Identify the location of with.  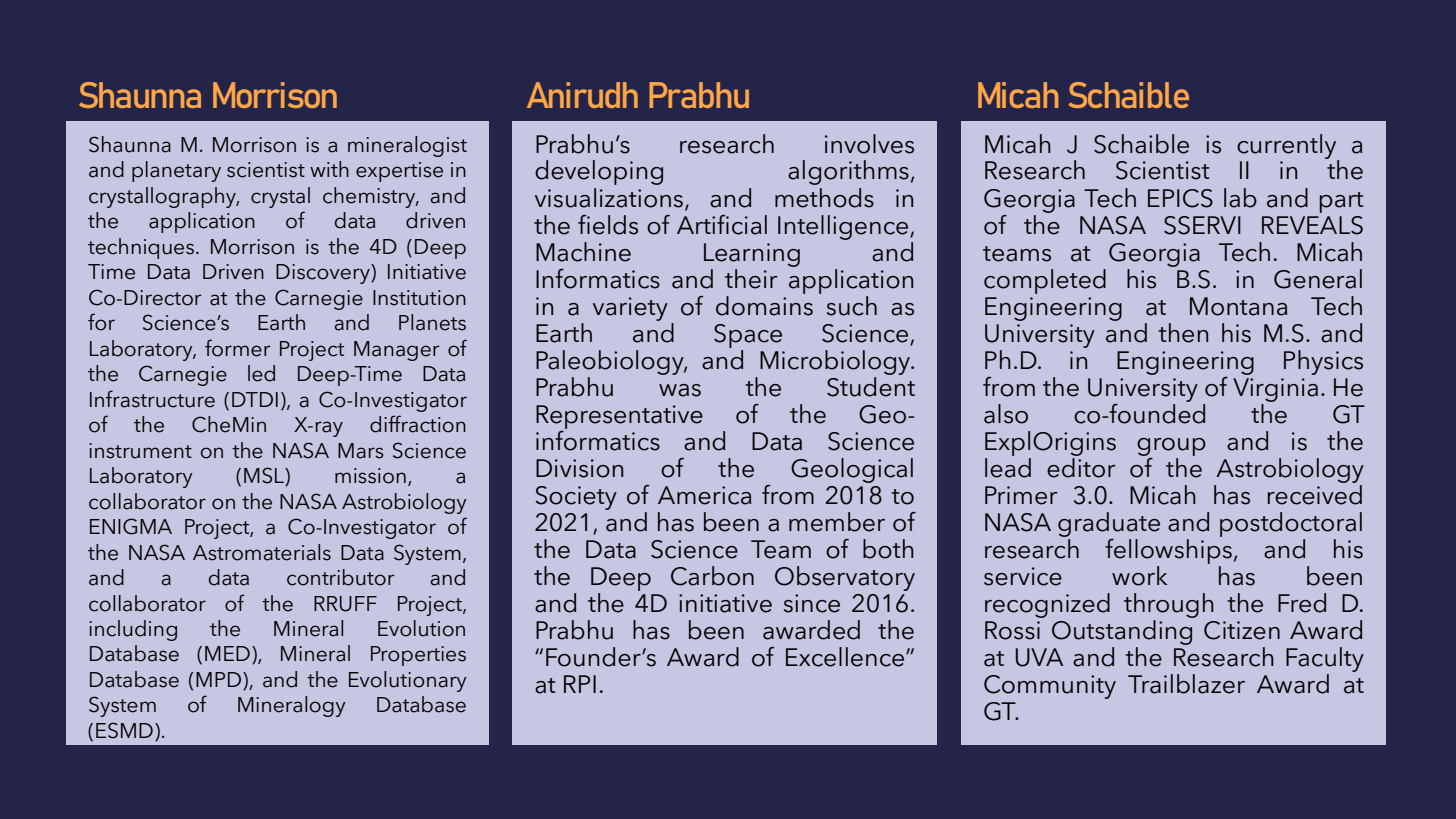
(329, 169).
